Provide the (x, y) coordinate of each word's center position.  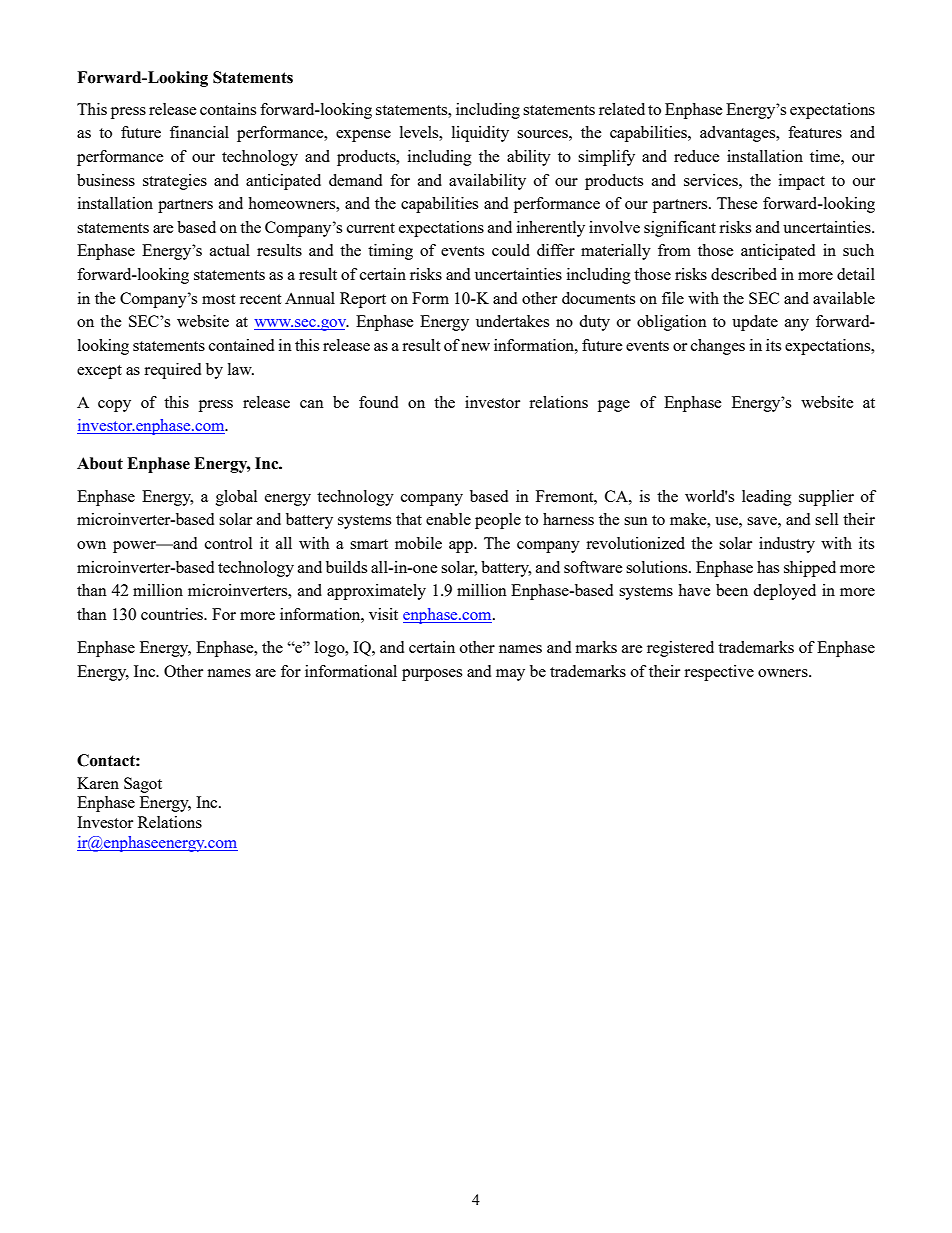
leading (767, 498)
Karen (98, 783)
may (510, 675)
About (100, 463)
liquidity (480, 134)
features (815, 132)
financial (199, 132)
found (378, 402)
